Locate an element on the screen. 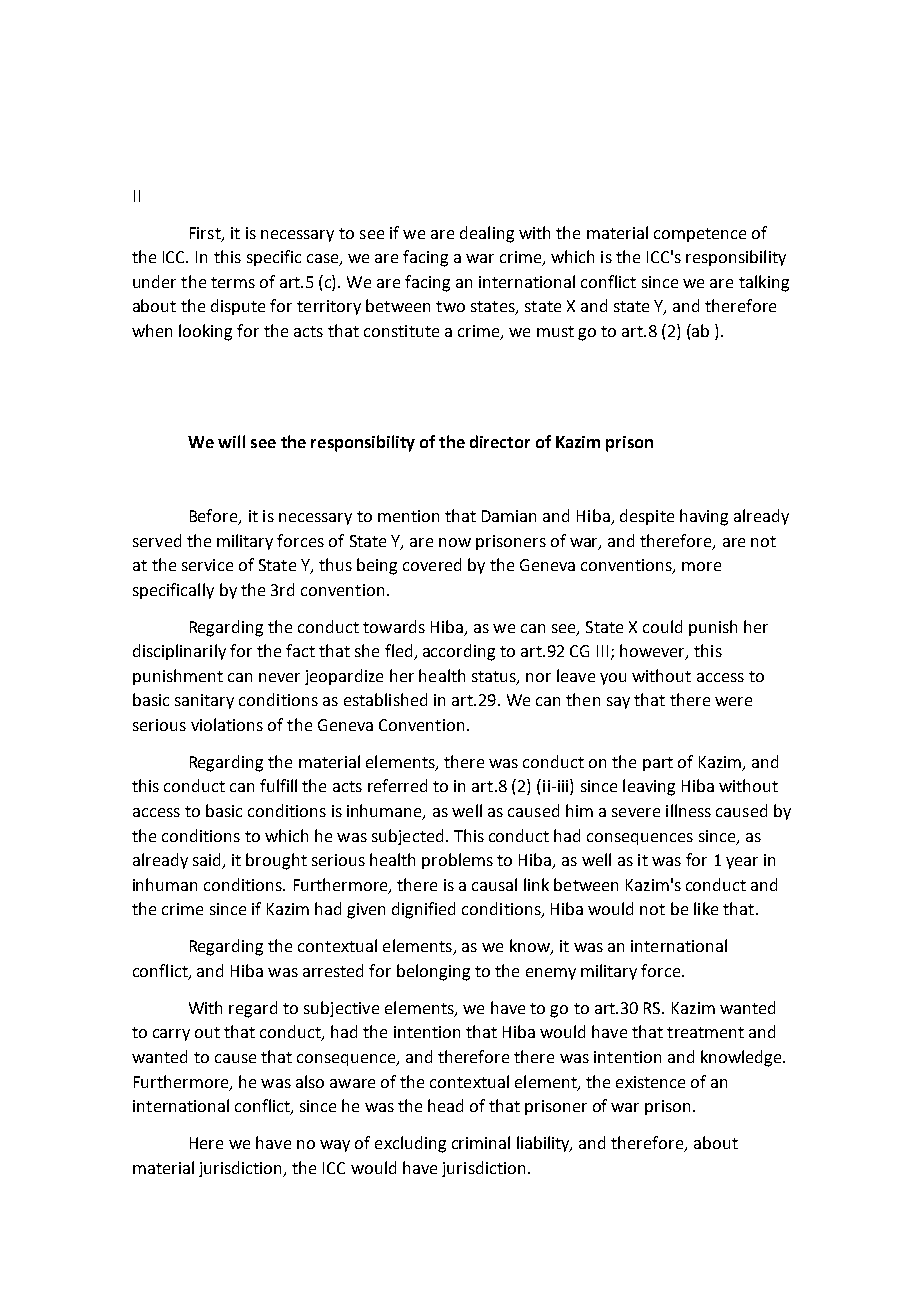 The height and width of the screenshot is (1308, 924). will is located at coordinates (231, 441).
